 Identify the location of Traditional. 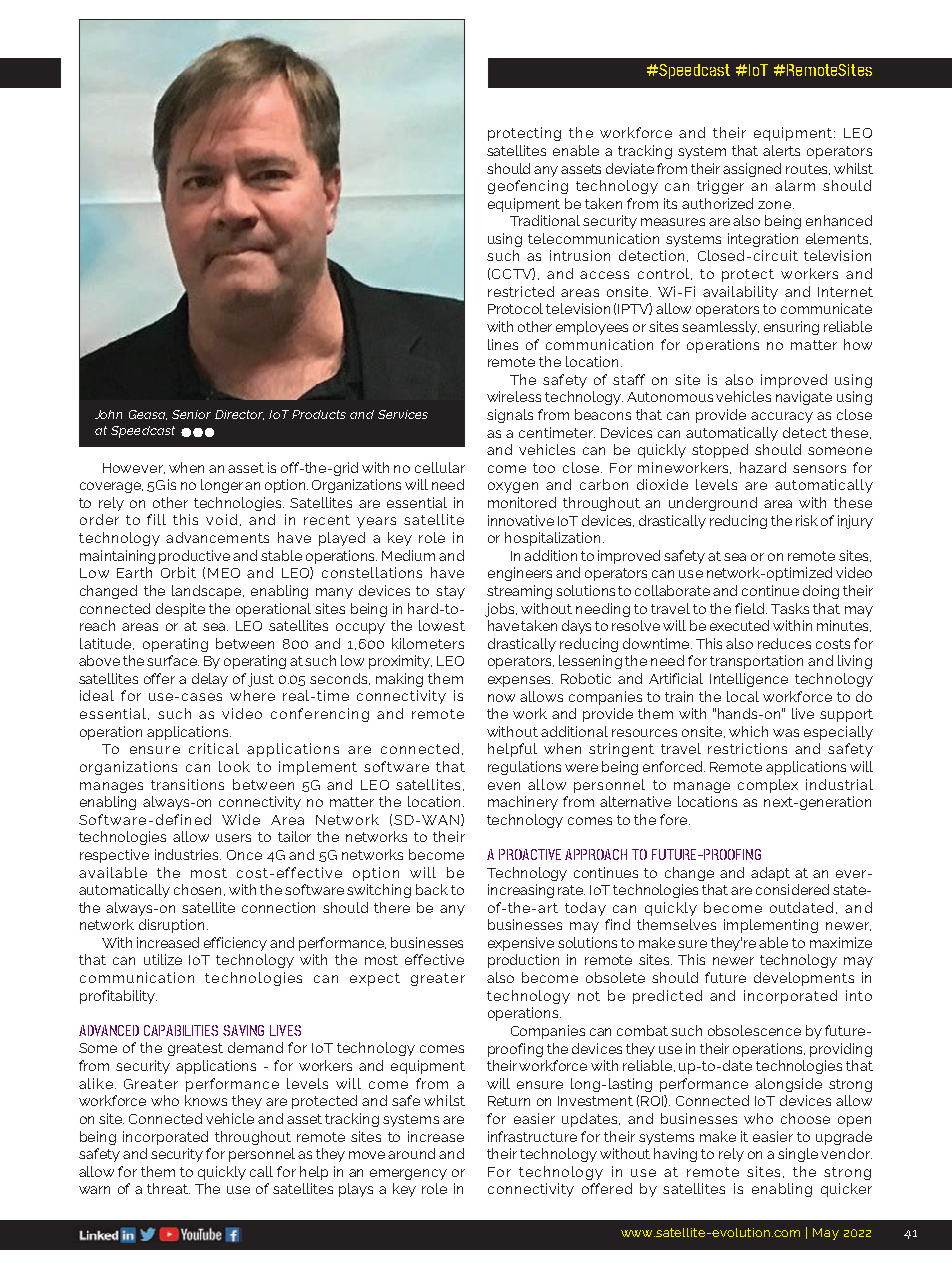
(545, 220).
